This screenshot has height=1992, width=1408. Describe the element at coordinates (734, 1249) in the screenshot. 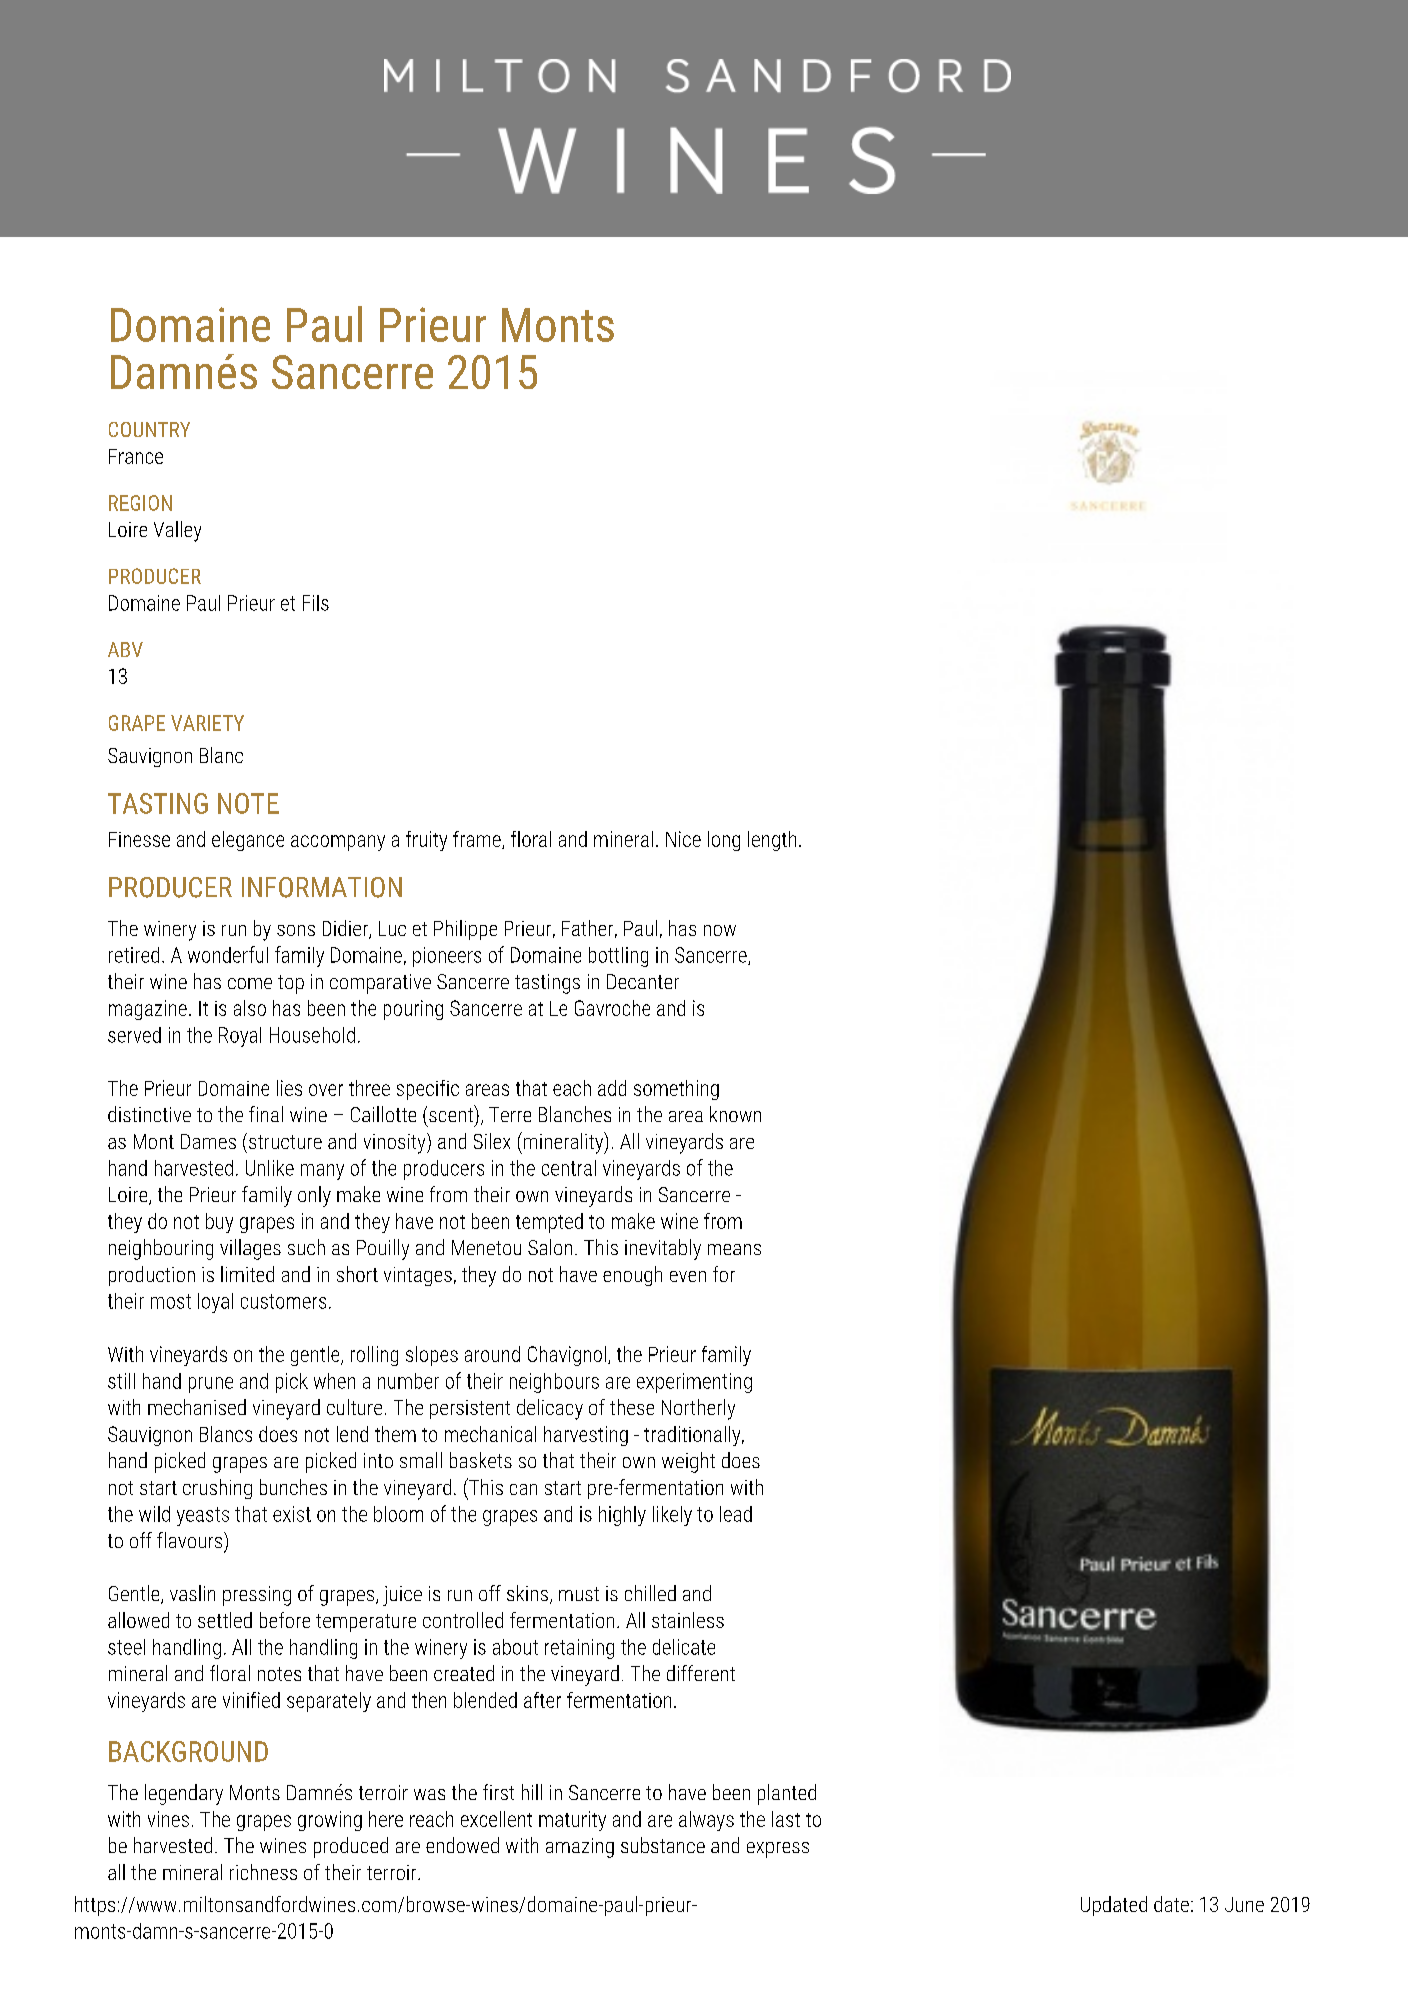

I see `means` at that location.
